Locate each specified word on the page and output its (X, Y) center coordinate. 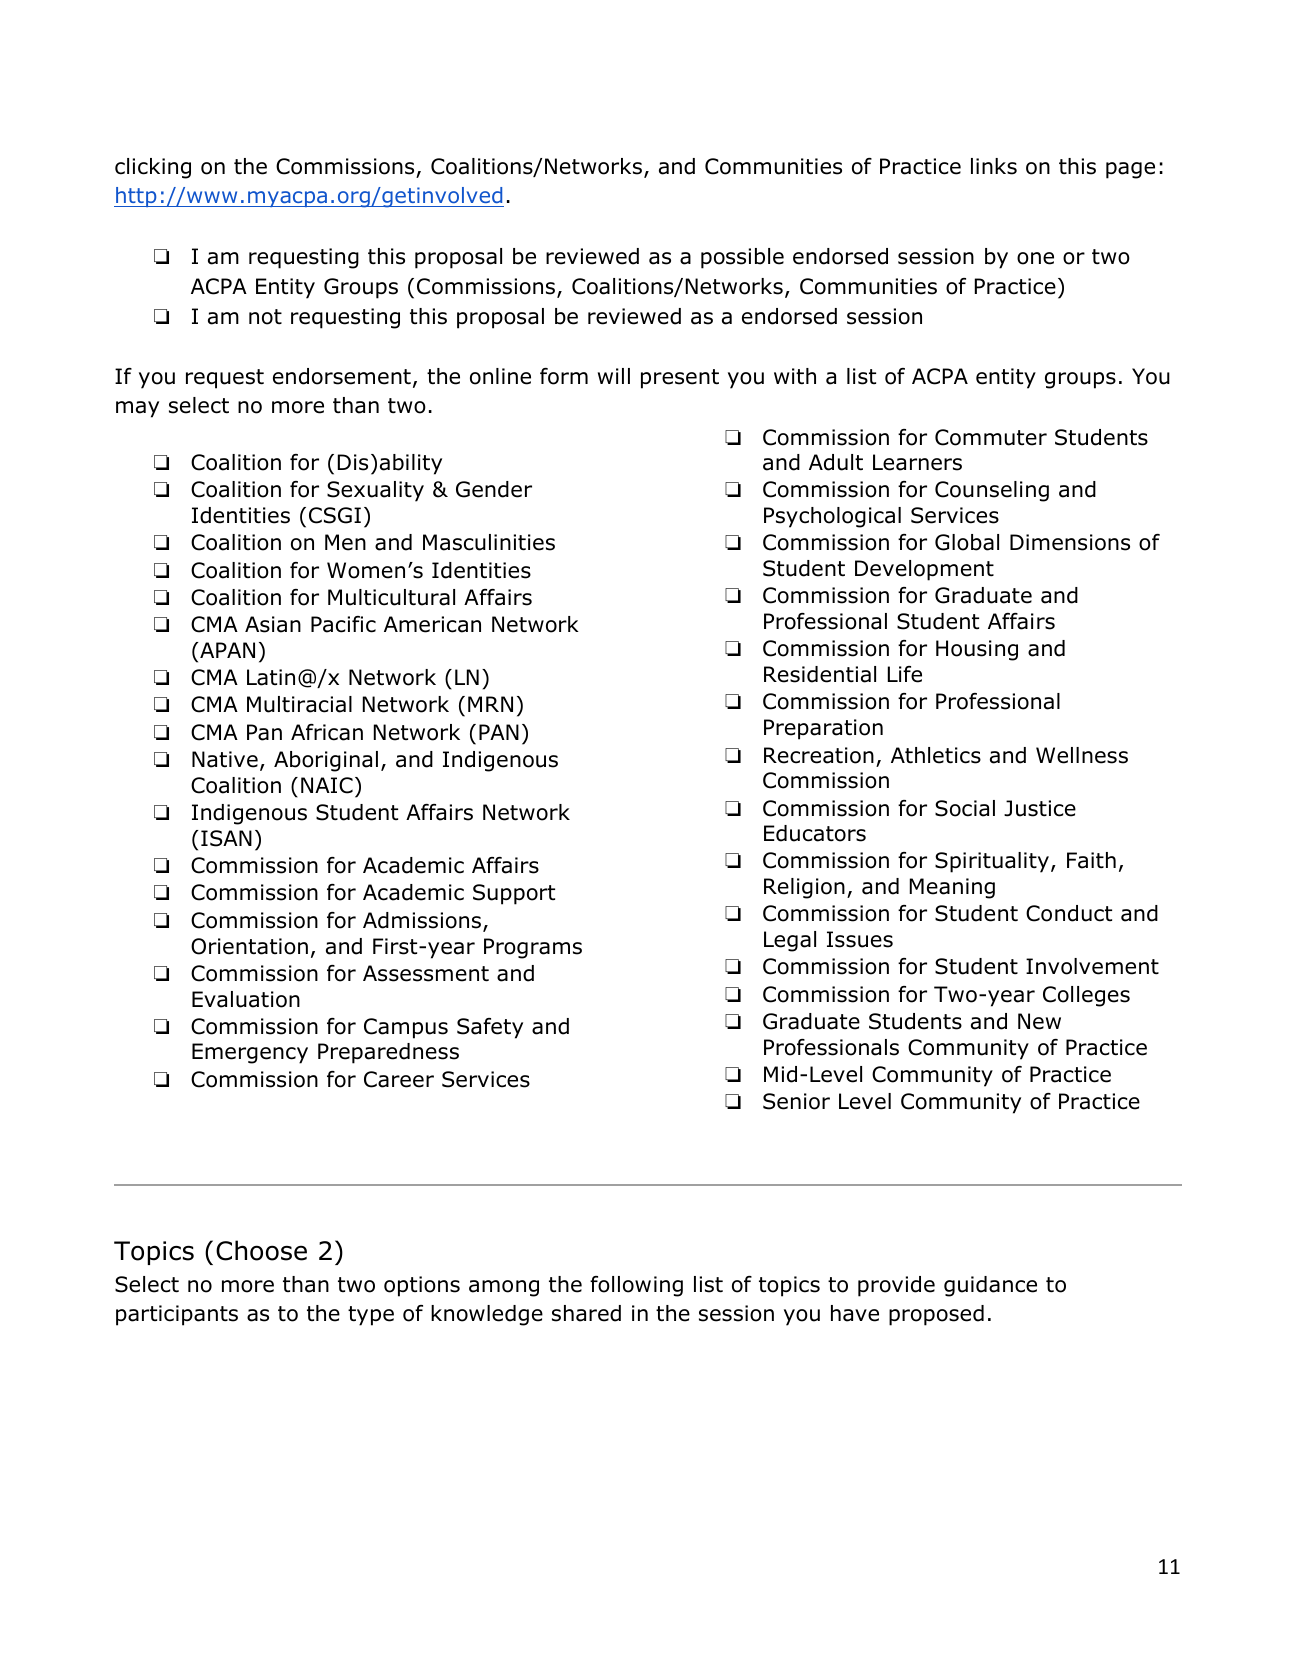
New (1039, 1021)
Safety (490, 1028)
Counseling (992, 491)
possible (742, 258)
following (636, 1286)
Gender (494, 489)
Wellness (1082, 755)
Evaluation (246, 999)
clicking (153, 168)
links (994, 166)
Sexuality (375, 491)
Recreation (819, 755)
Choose (261, 1250)
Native (225, 759)
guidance (990, 1286)
